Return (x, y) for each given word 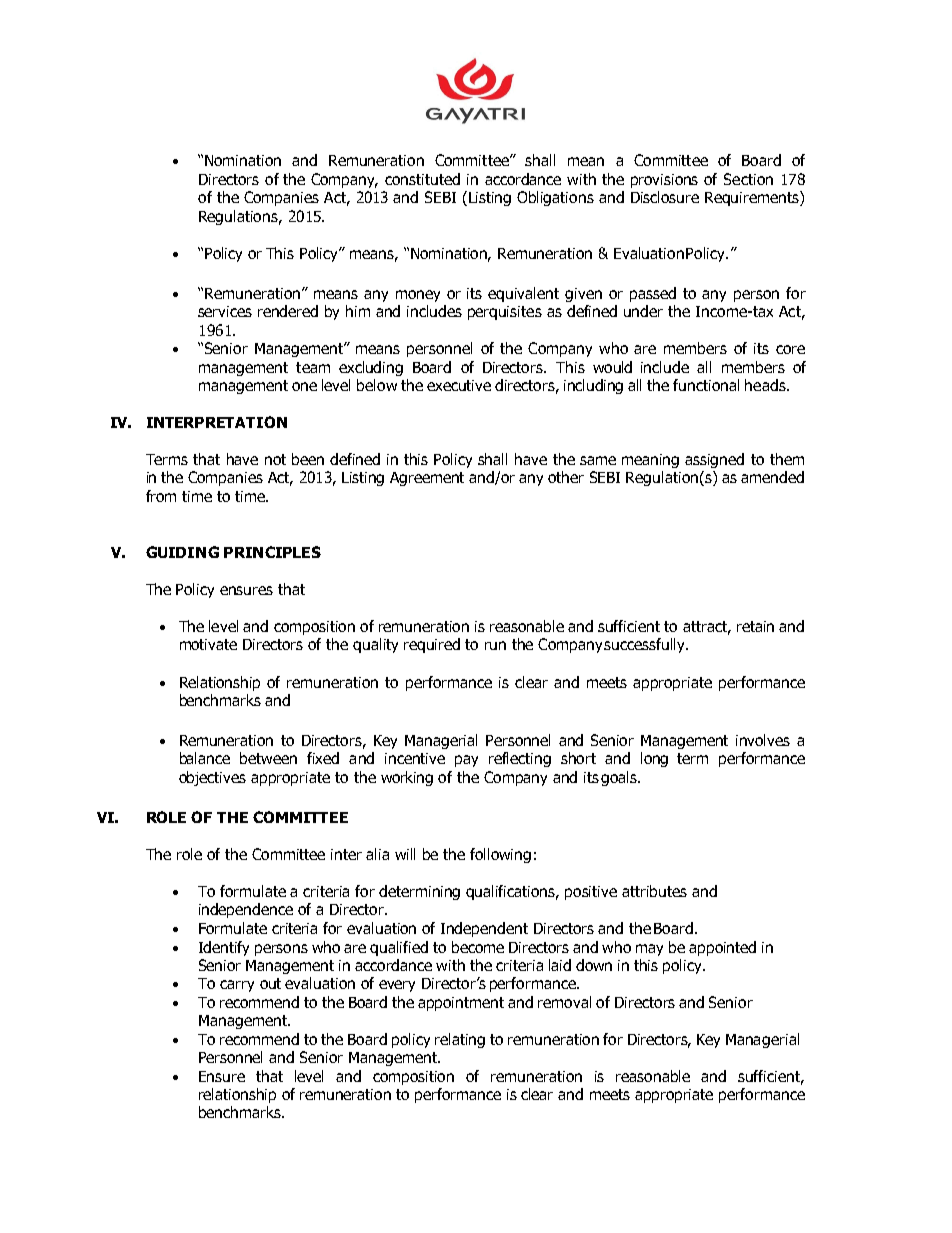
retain (755, 626)
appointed (722, 948)
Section (748, 179)
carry (237, 986)
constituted (422, 179)
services (225, 311)
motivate (208, 644)
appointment (461, 1004)
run (495, 645)
